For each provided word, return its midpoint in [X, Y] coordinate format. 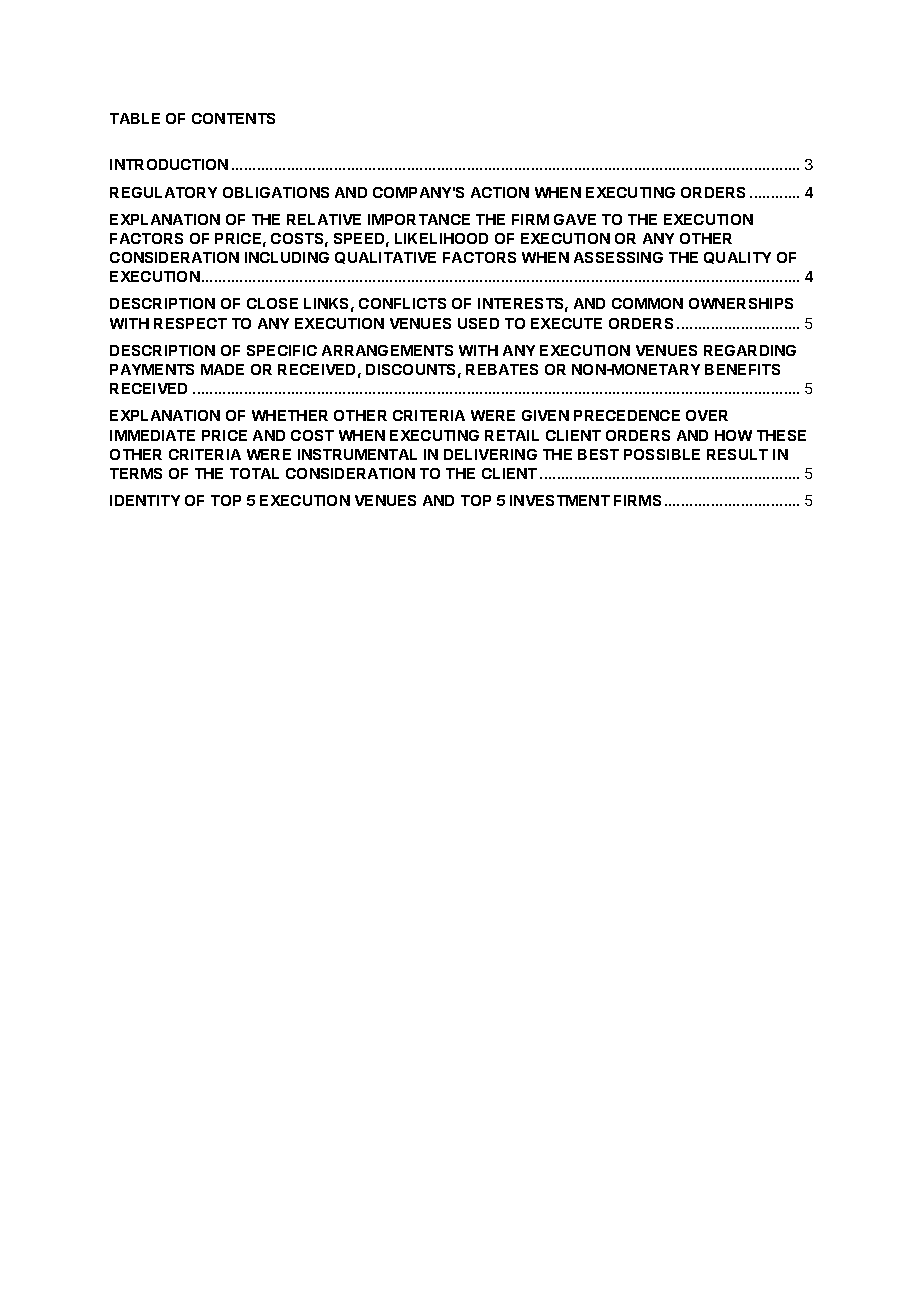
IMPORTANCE [419, 219]
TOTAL [254, 473]
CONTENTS [233, 118]
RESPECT [190, 323]
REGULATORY [163, 192]
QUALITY [737, 258]
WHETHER [290, 415]
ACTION [500, 192]
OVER [707, 415]
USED [478, 323]
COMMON [647, 303]
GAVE [575, 219]
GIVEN [545, 415]
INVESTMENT [560, 500]
